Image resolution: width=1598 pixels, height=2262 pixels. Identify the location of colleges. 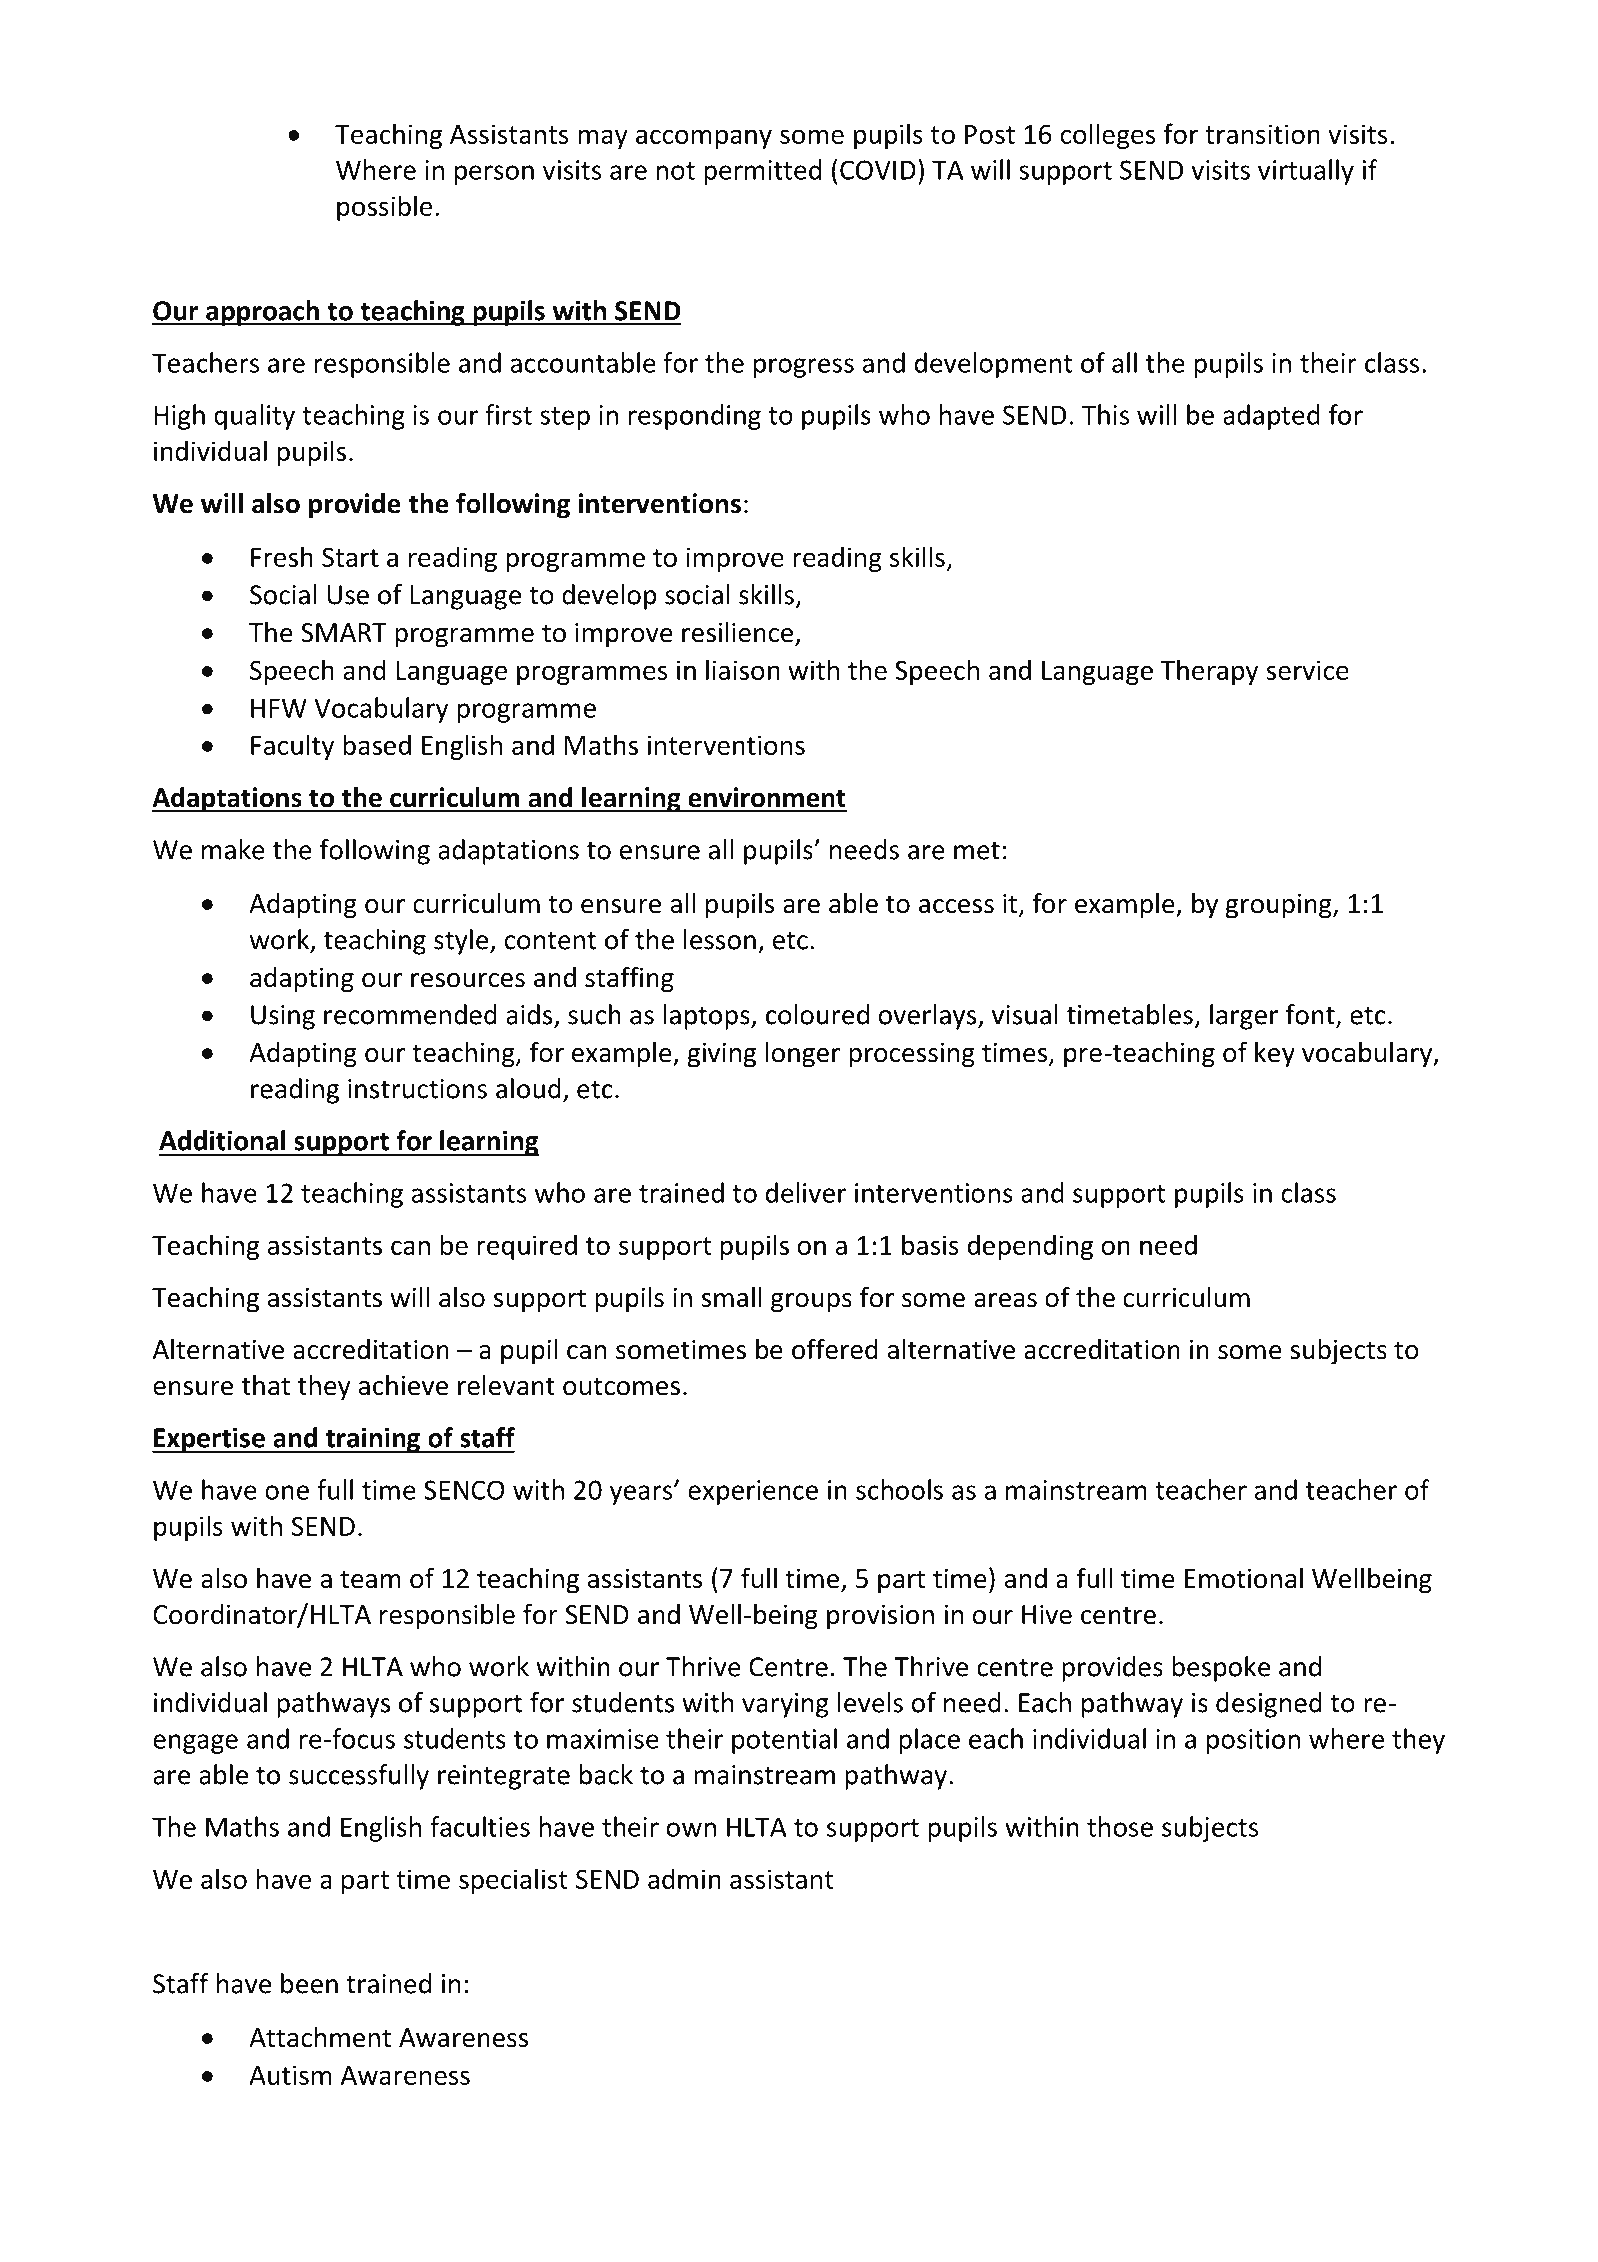
(1108, 136).
